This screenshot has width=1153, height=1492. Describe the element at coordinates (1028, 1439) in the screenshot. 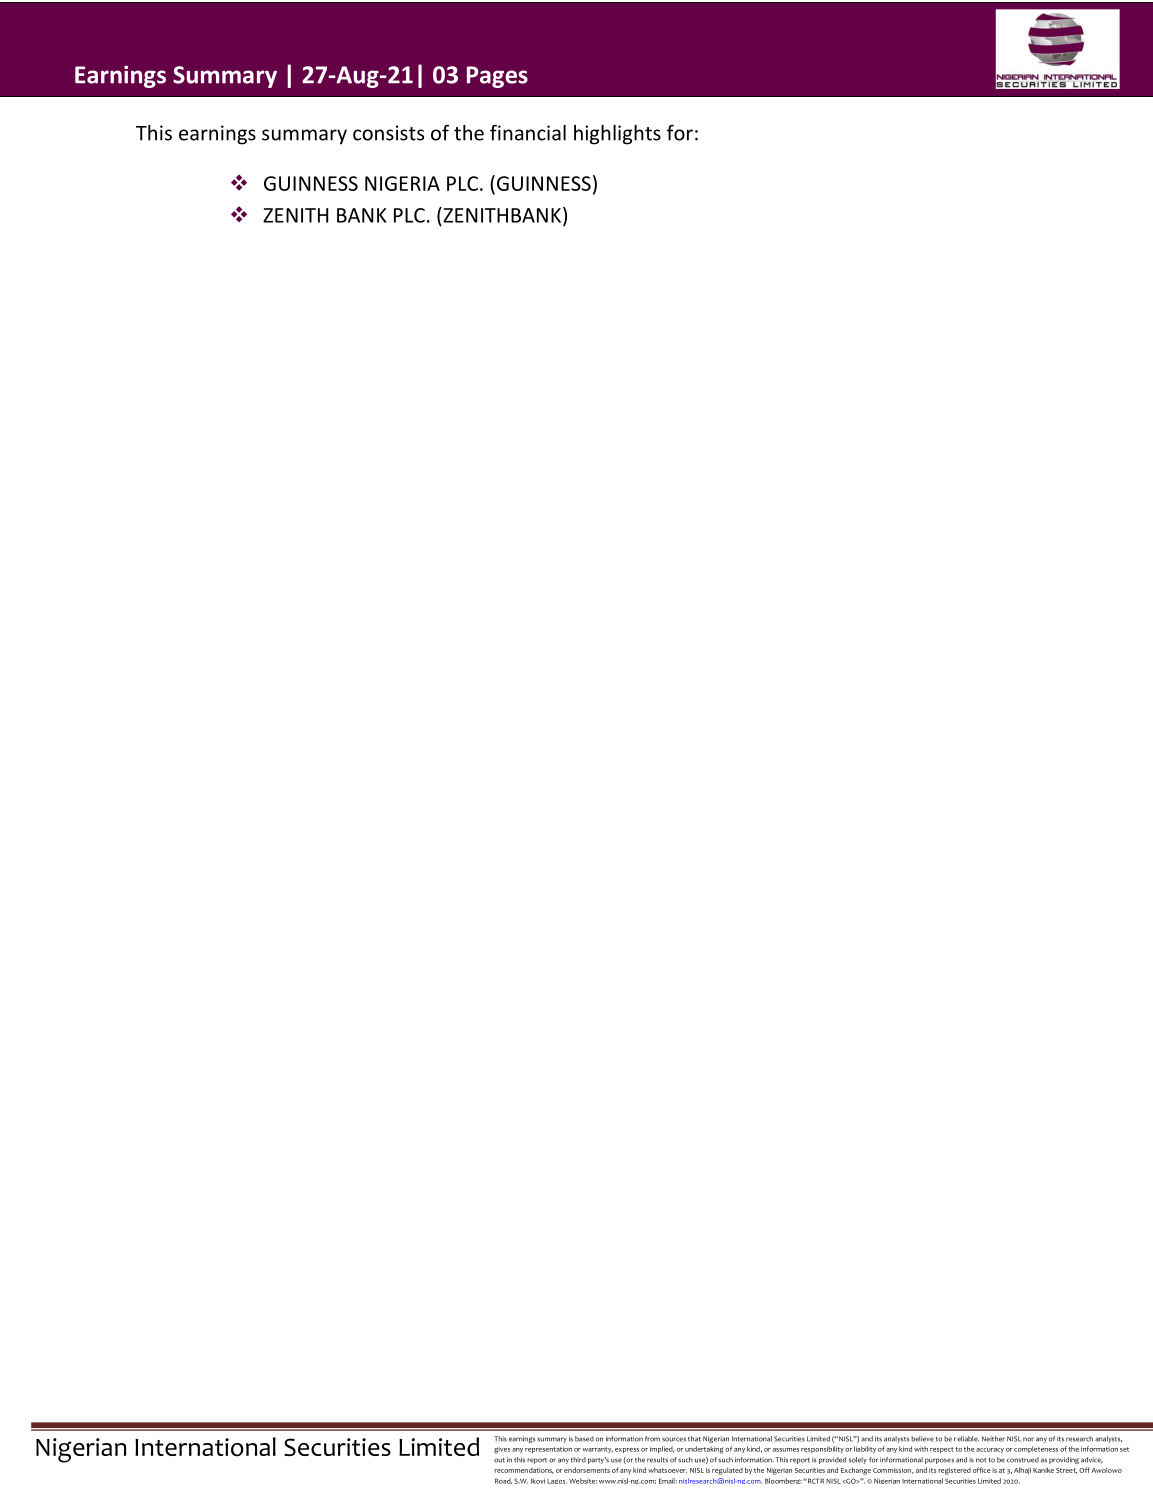

I see `nor` at that location.
